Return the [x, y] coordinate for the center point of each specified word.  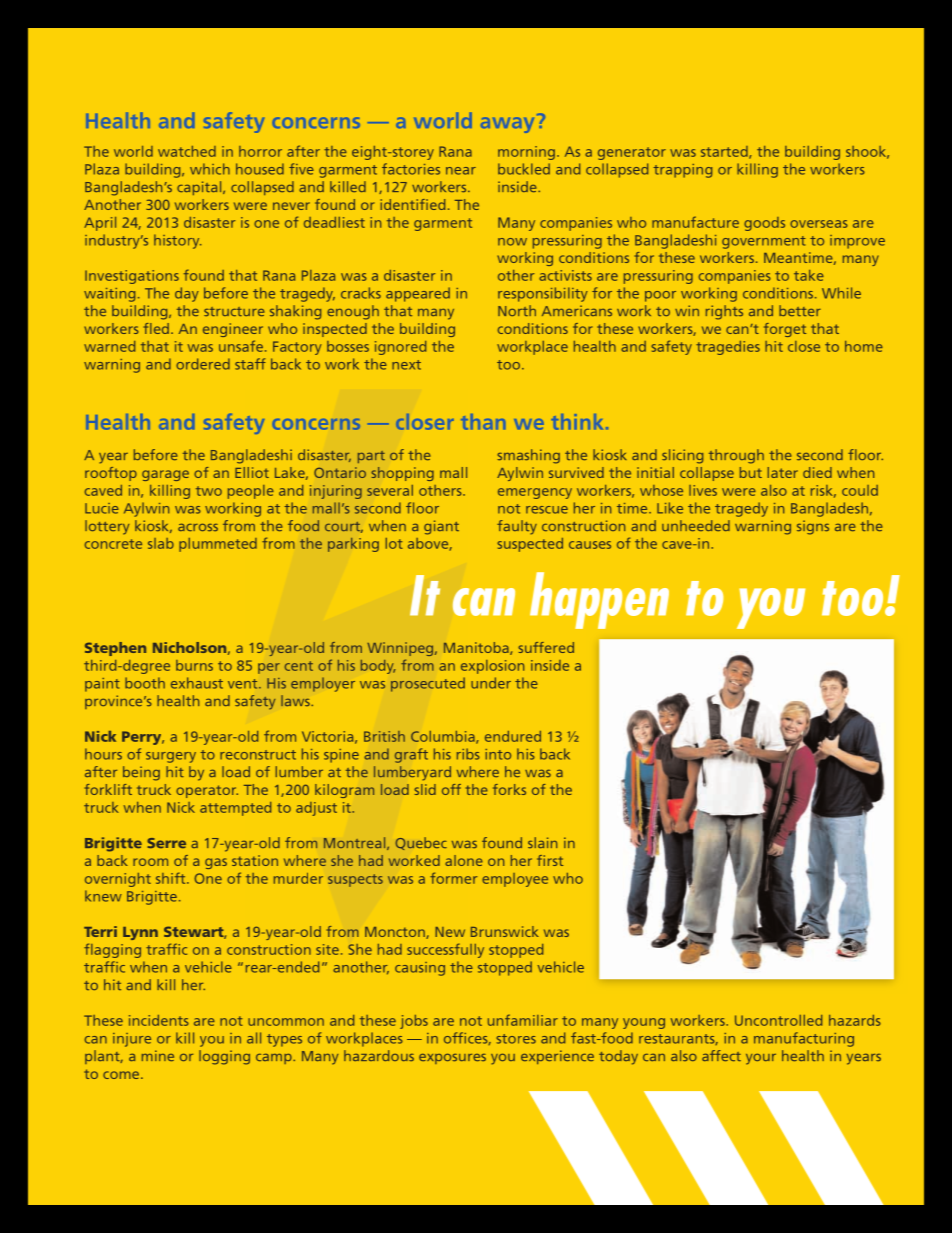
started [725, 152]
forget [785, 330]
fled [156, 328]
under [491, 683]
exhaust [197, 683]
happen [599, 600]
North [517, 310]
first [550, 860]
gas [216, 863]
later [783, 472]
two [209, 491]
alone [464, 860]
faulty [517, 527]
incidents [159, 1020]
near [461, 171]
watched [187, 151]
